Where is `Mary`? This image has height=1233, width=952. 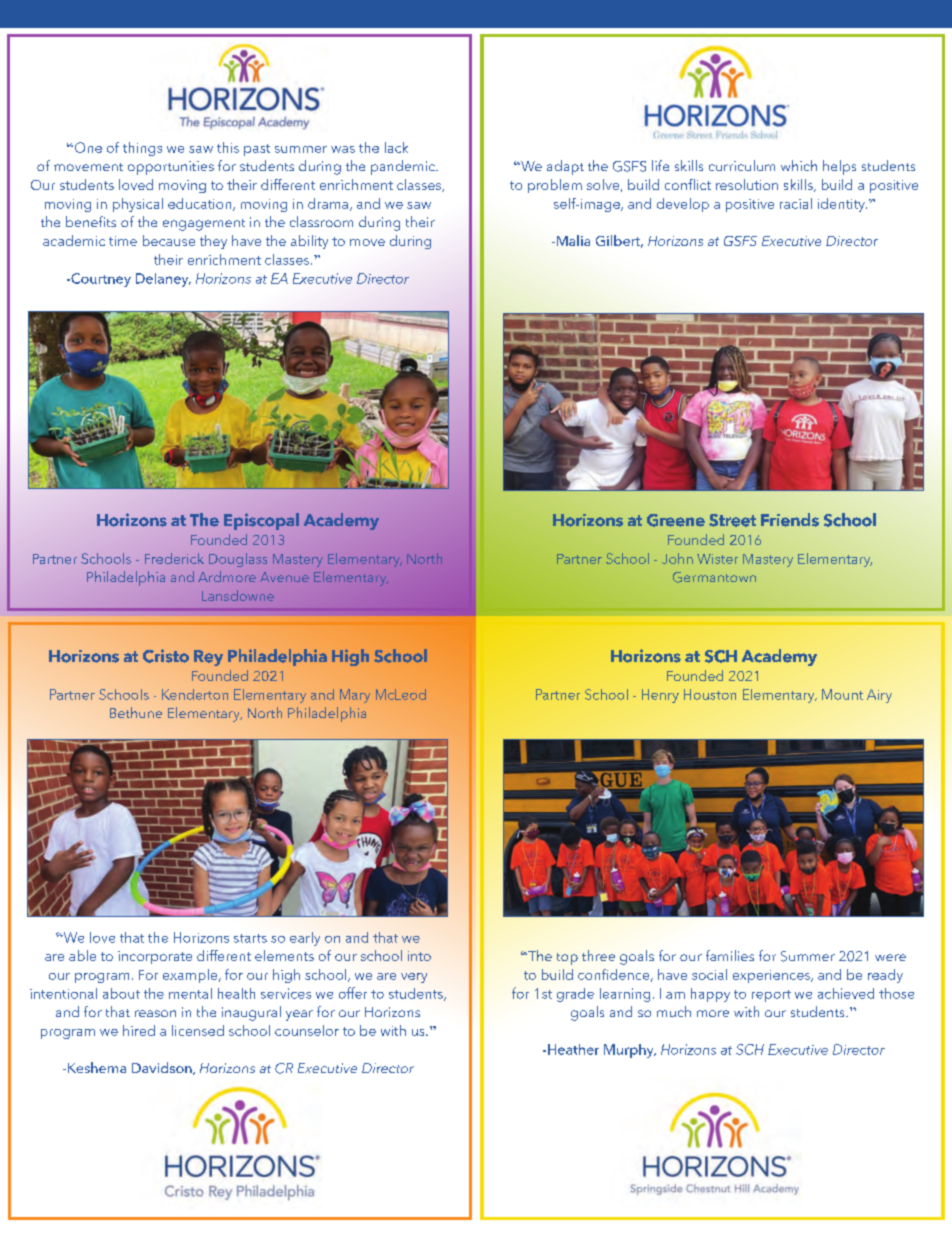 Mary is located at coordinates (355, 696).
